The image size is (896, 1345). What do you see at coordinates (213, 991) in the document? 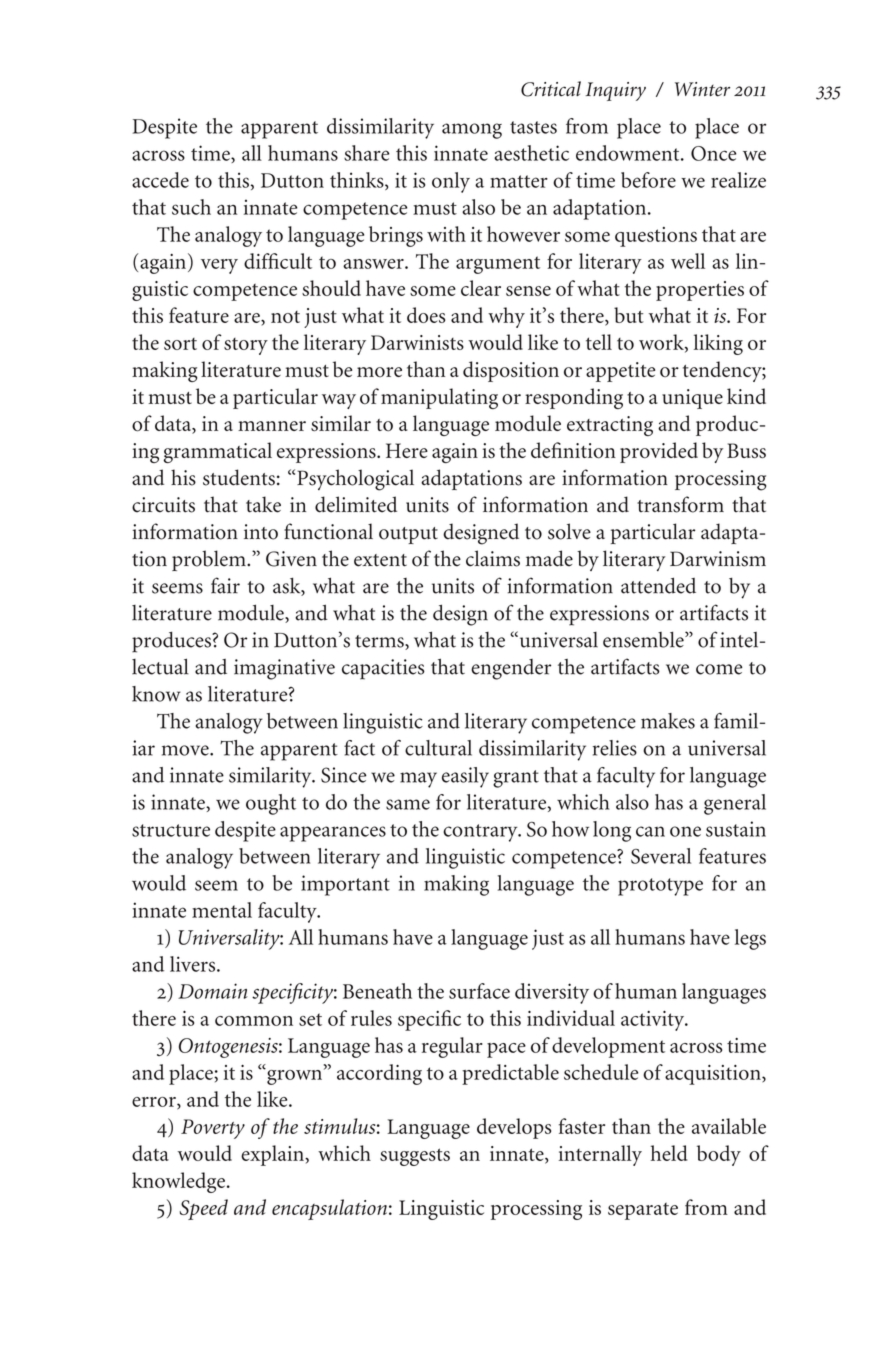
I see `Domain` at bounding box center [213, 991].
